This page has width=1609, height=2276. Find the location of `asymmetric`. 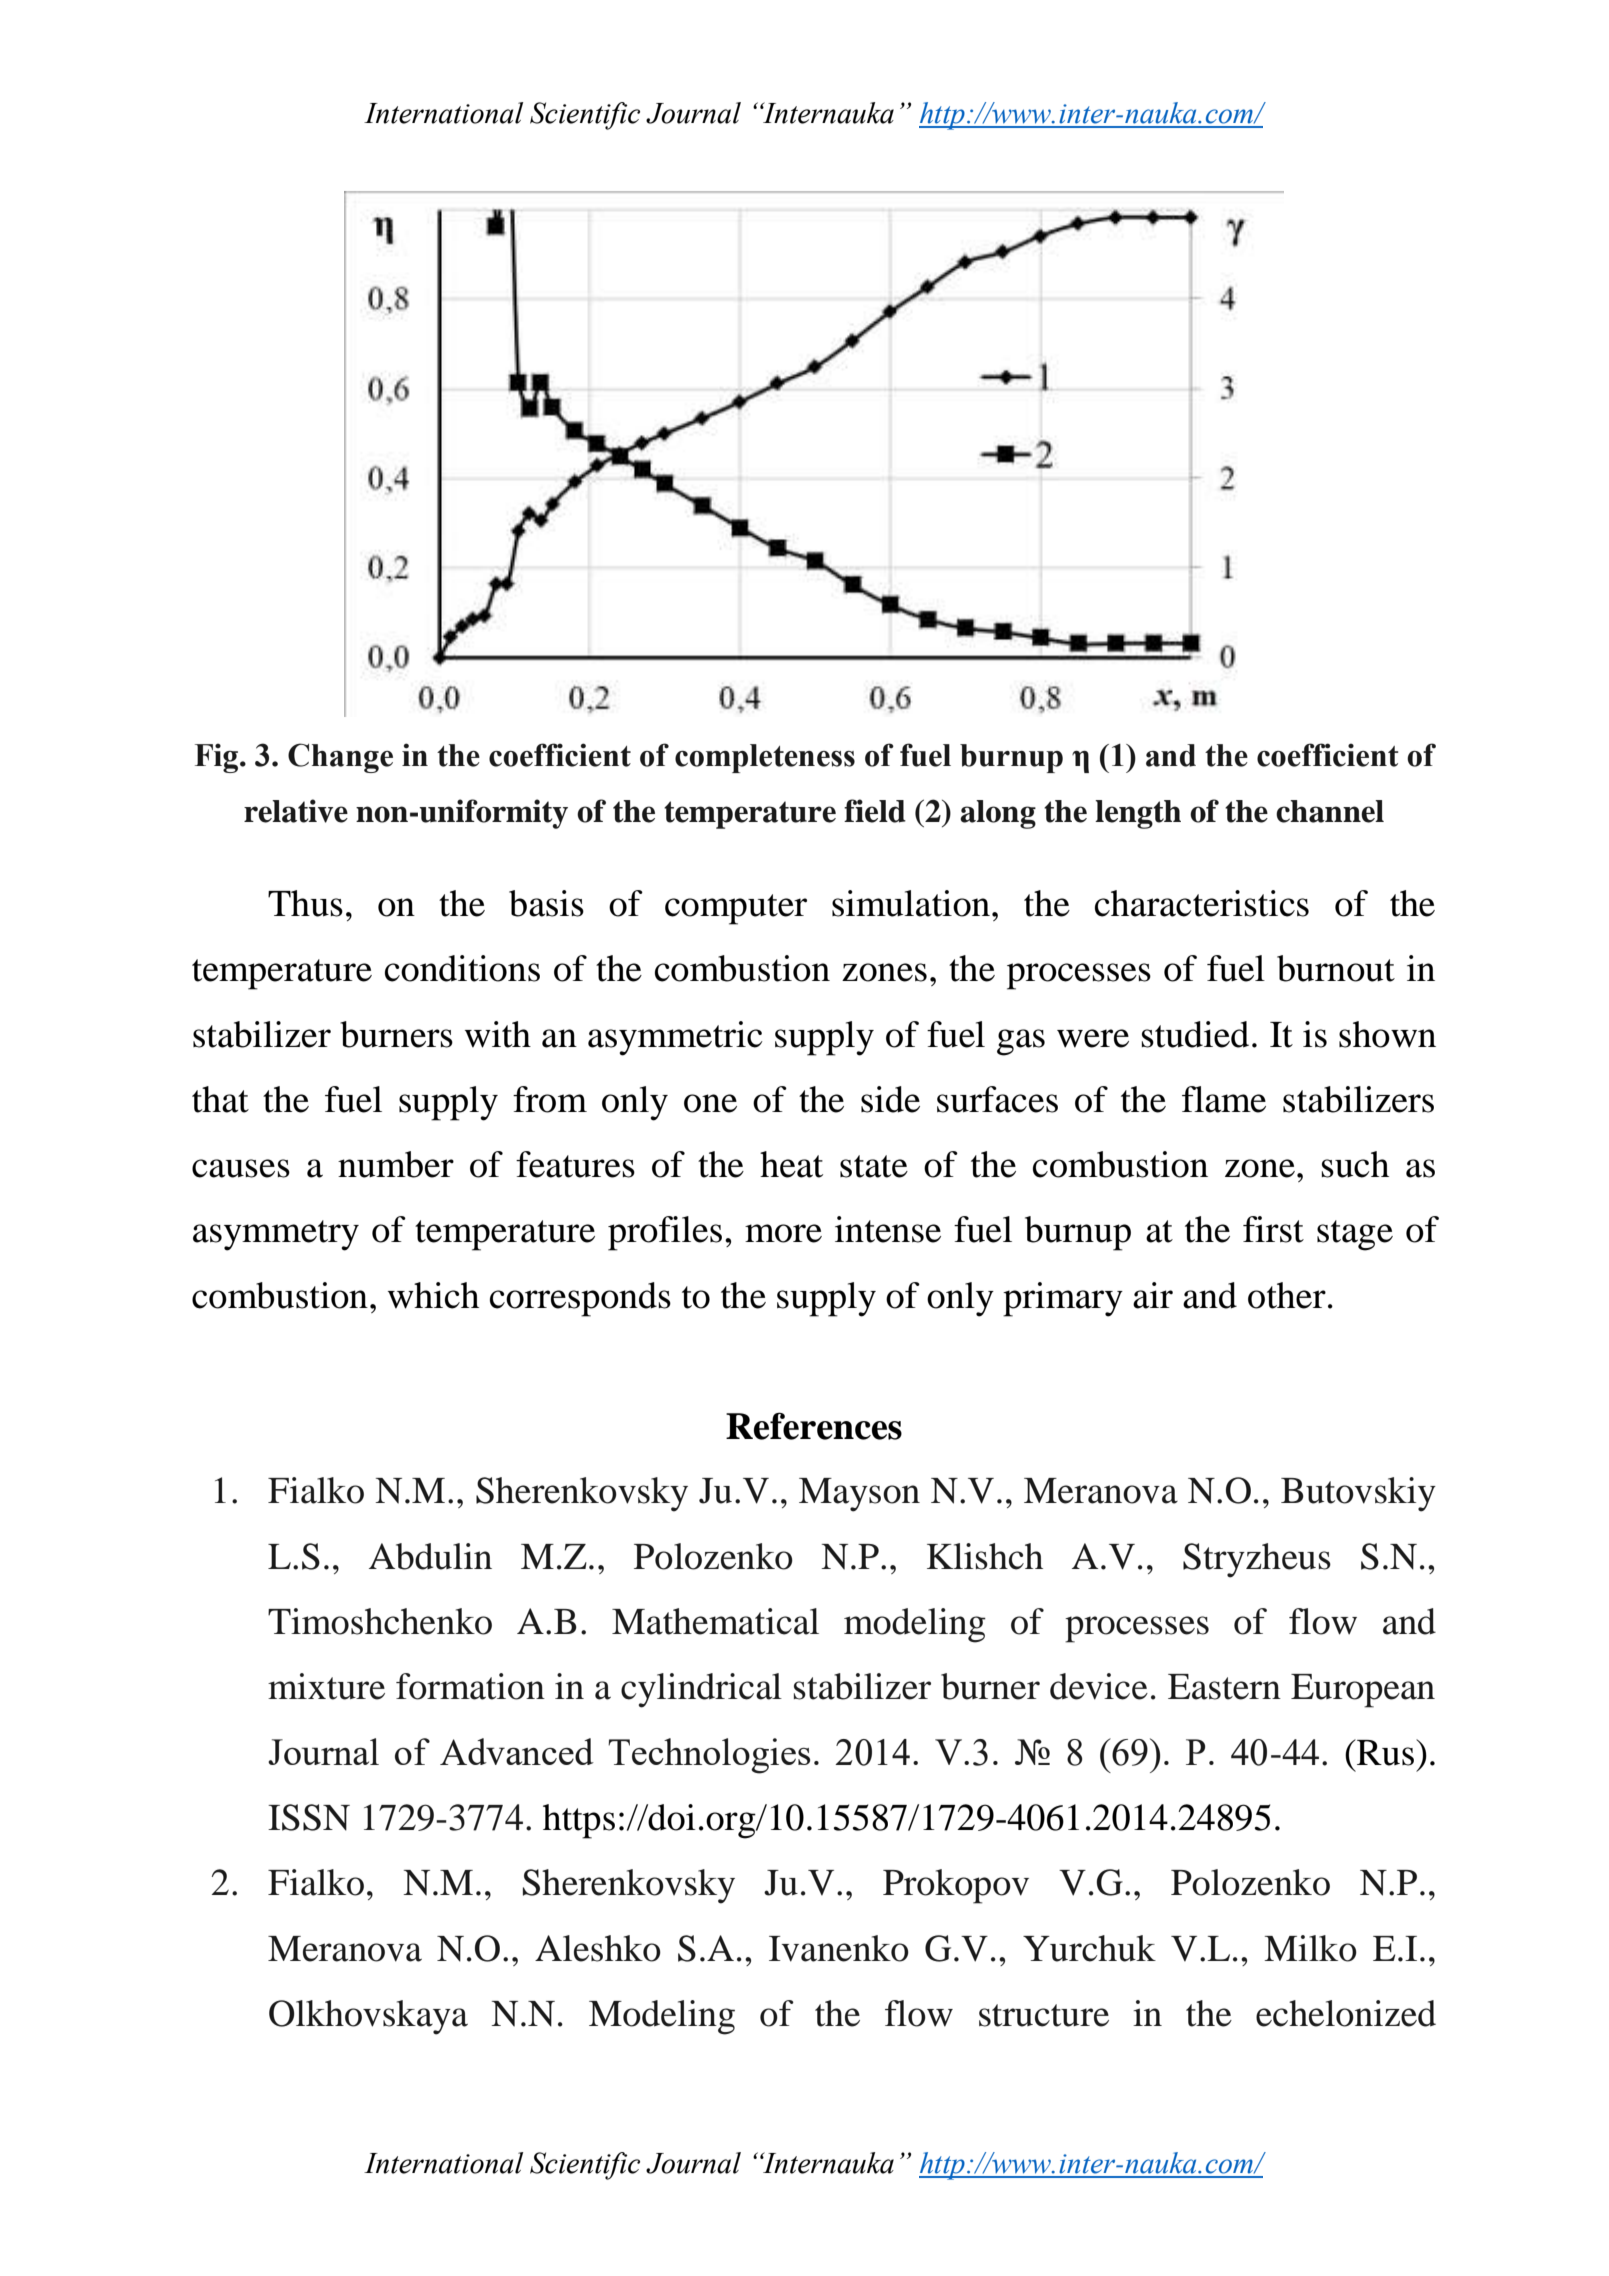

asymmetric is located at coordinates (675, 1038).
